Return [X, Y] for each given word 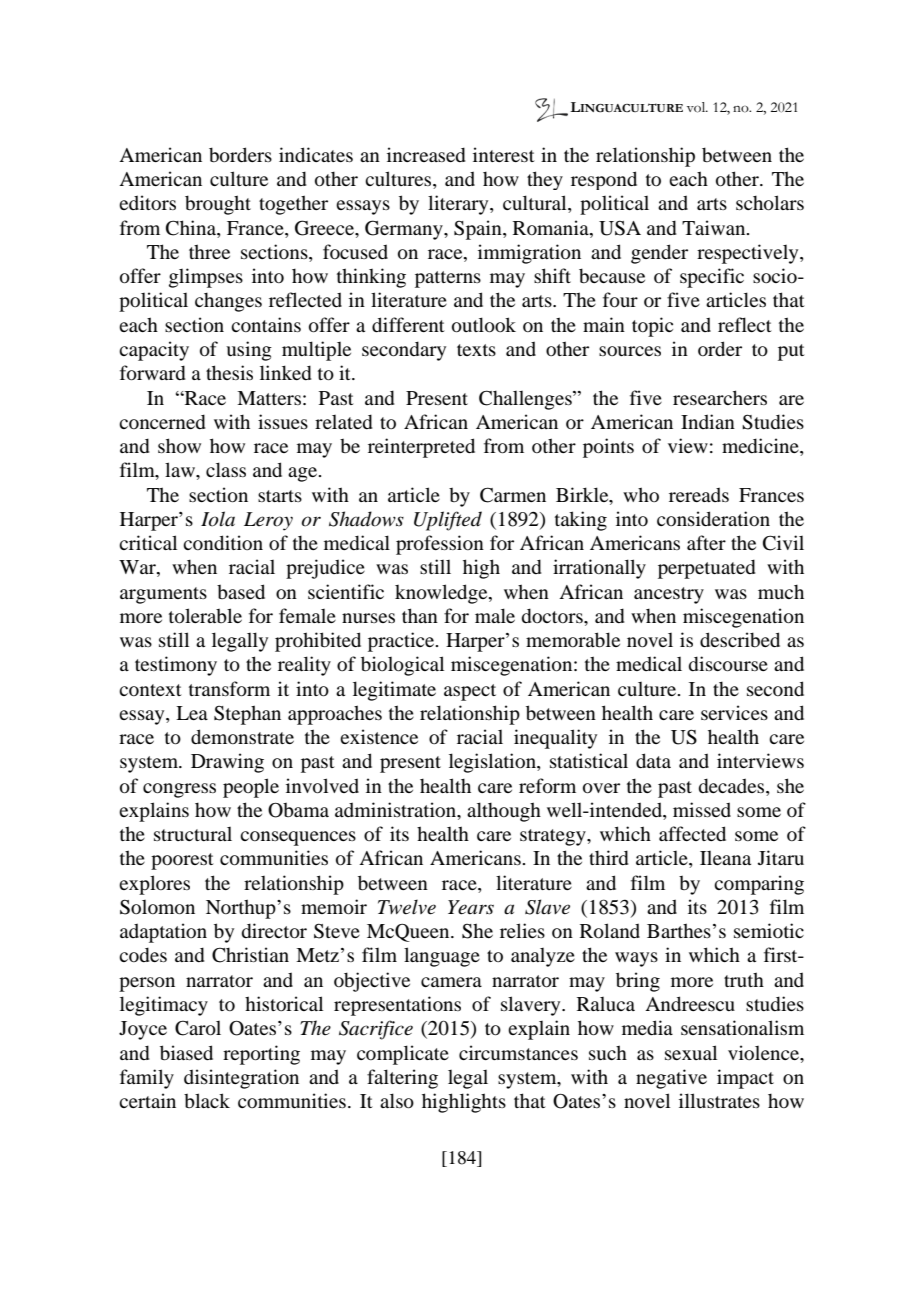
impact [745, 1079]
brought [218, 205]
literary [459, 205]
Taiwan [715, 227]
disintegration [241, 1079]
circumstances [518, 1052]
